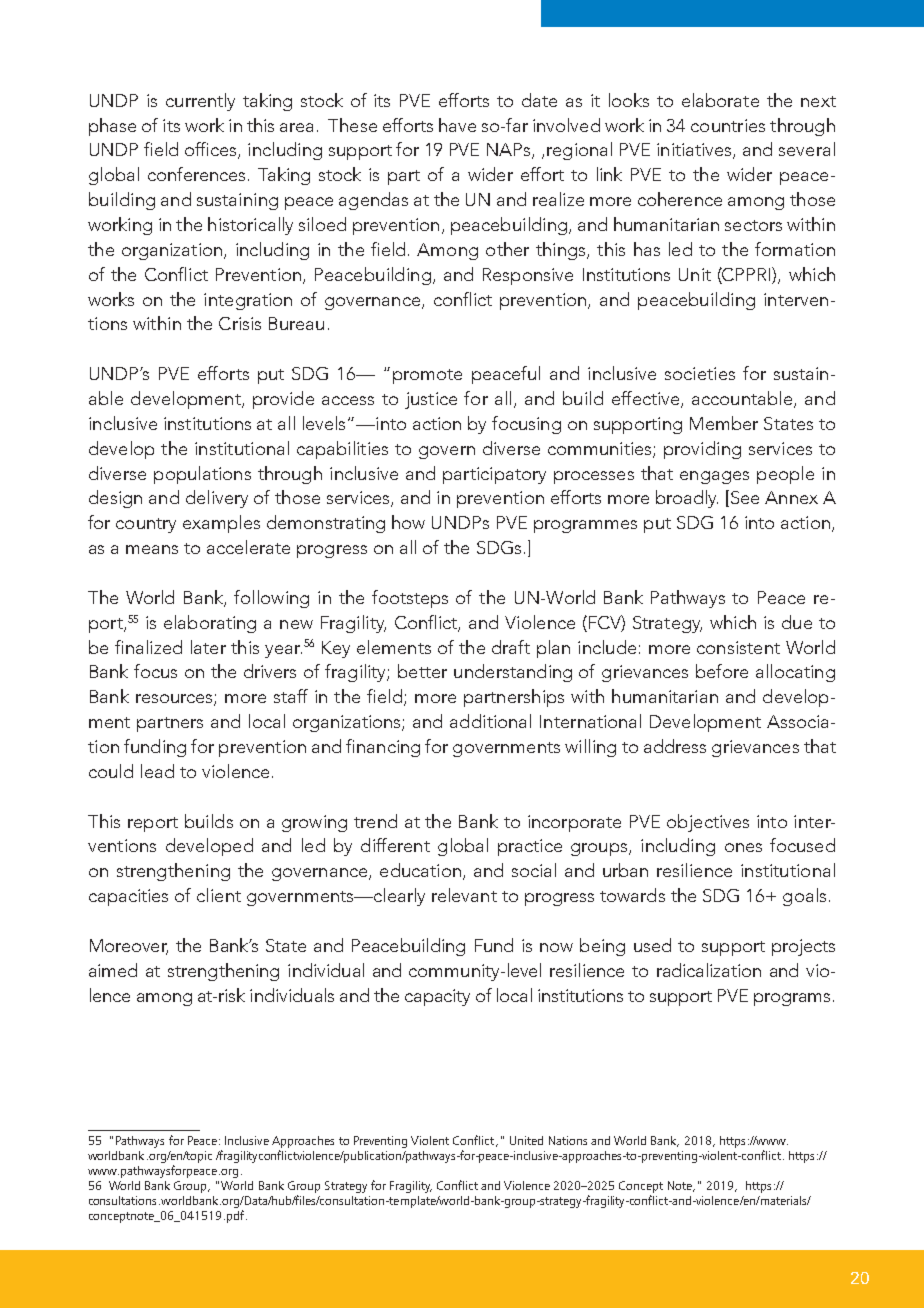  I want to click on capacity, so click(437, 997).
